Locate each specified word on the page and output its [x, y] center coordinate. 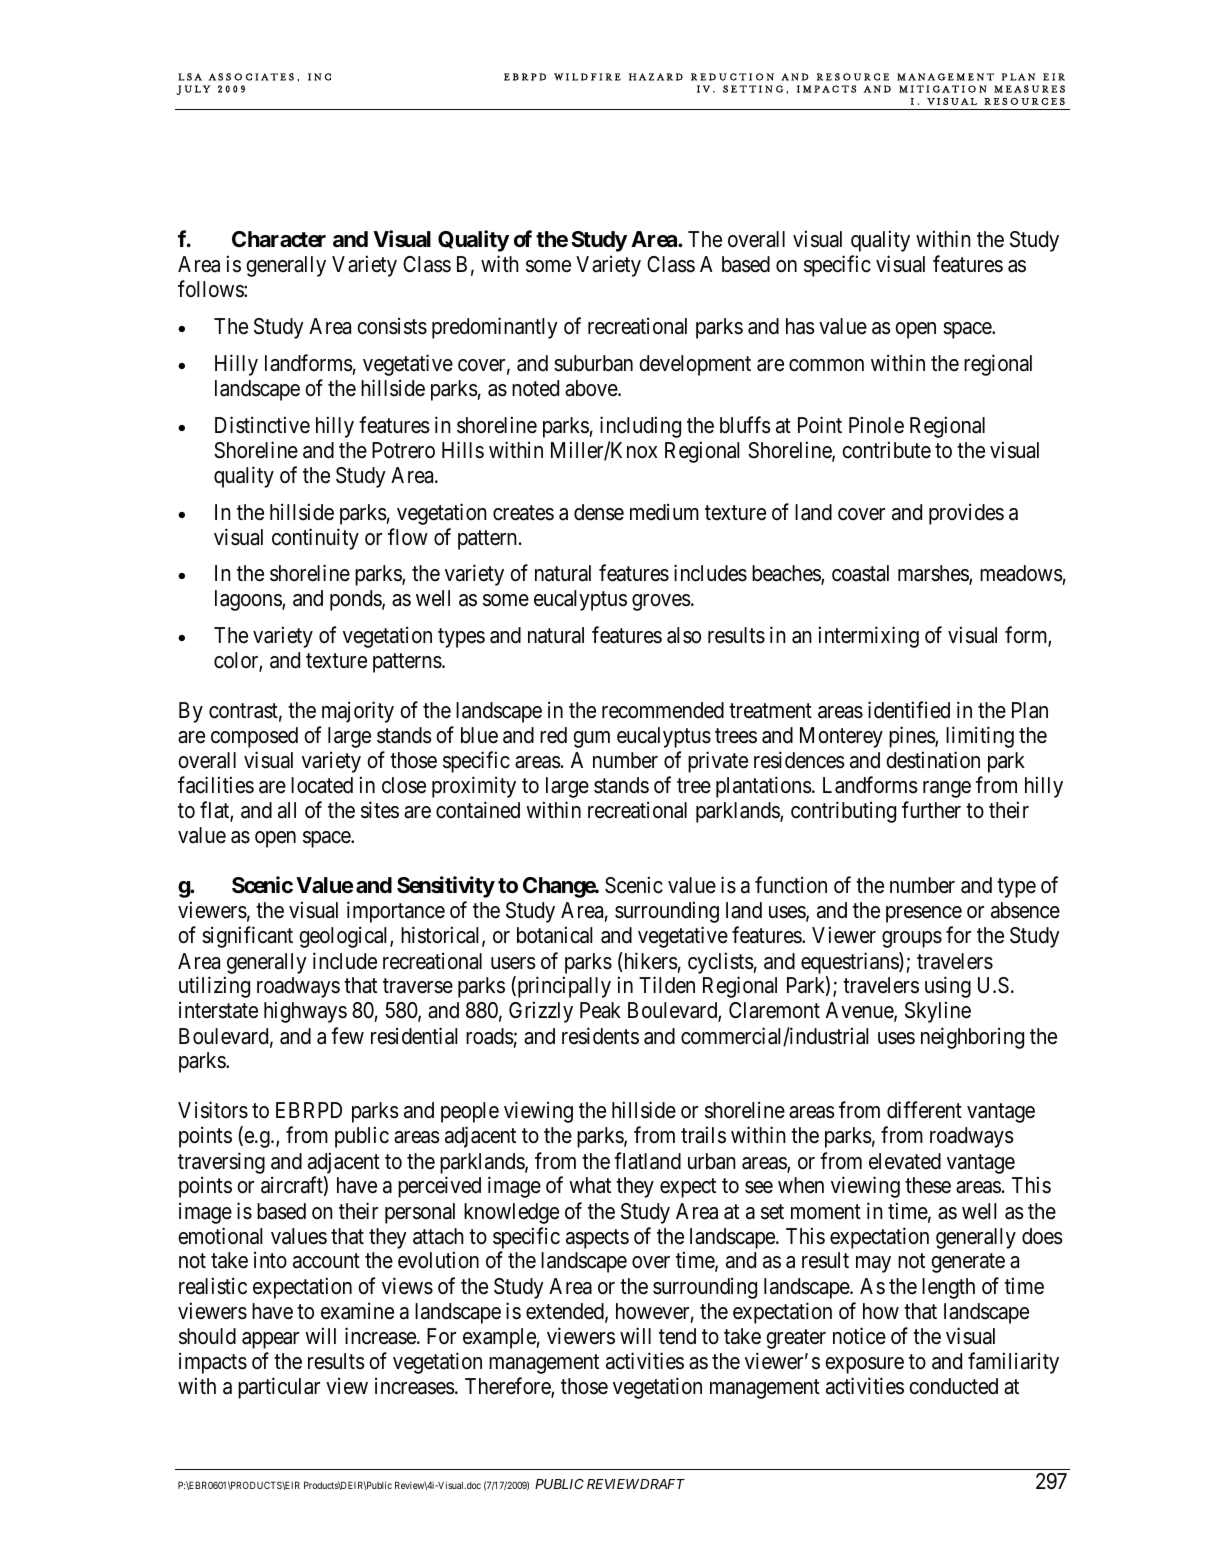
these [928, 1185]
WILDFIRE [587, 77]
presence [924, 914]
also [684, 635]
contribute [886, 450]
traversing [221, 1163]
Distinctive [262, 425]
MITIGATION [943, 89]
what [590, 1185]
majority [358, 712]
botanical [554, 935]
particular [279, 1388]
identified [909, 710]
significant [247, 937]
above [592, 388]
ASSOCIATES [251, 77]
